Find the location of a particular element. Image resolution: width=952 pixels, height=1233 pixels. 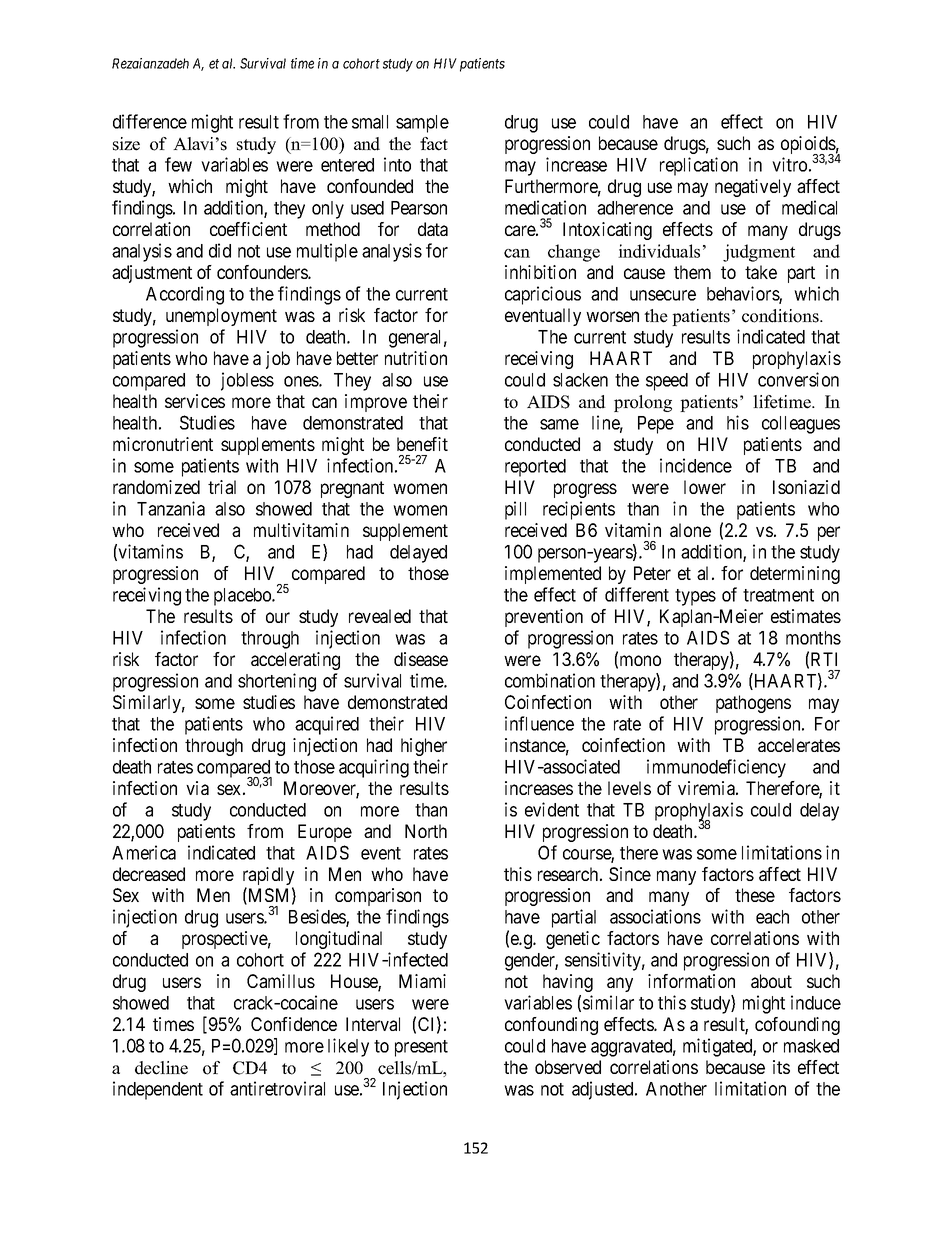

disease is located at coordinates (421, 659).
